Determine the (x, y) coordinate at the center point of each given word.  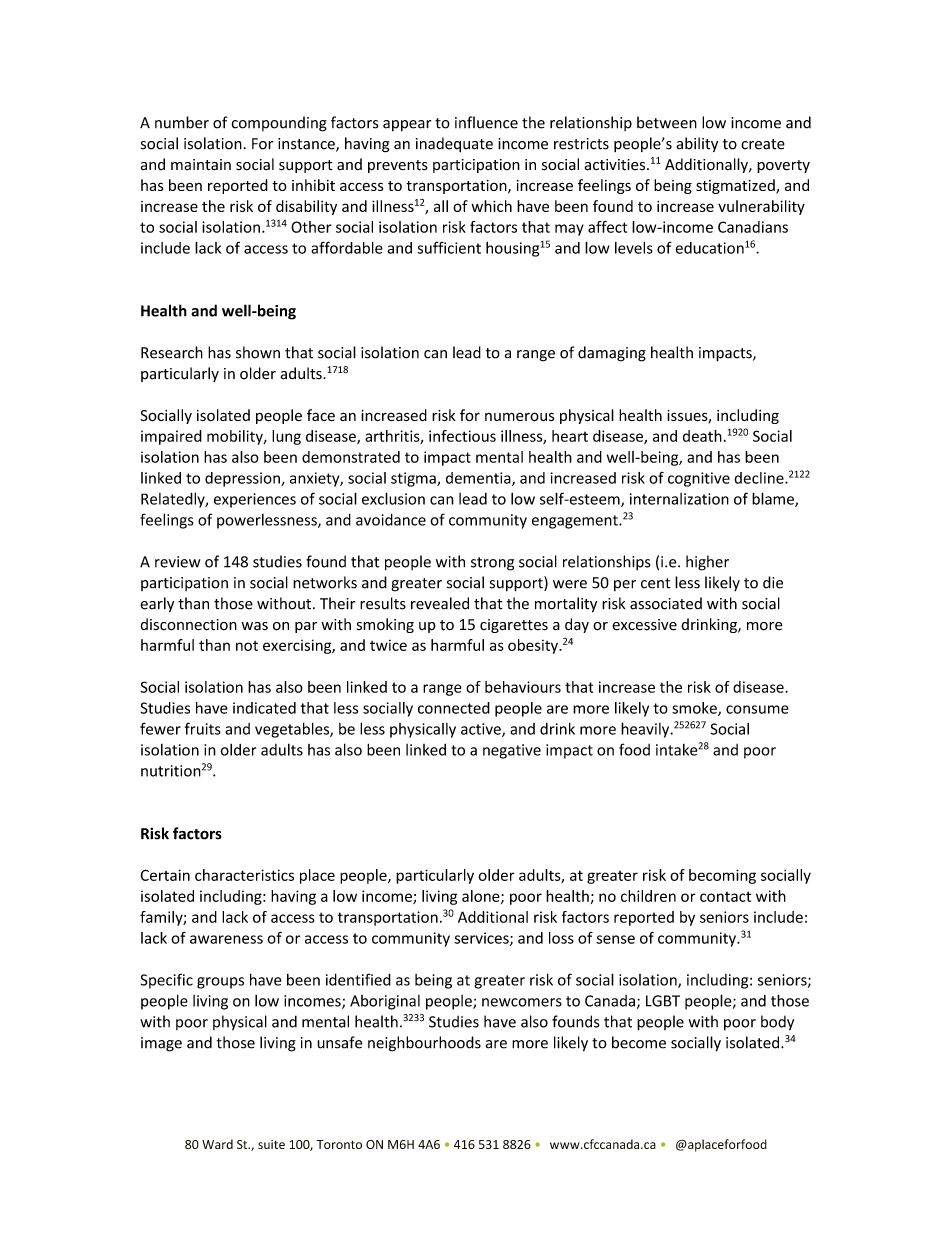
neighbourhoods (424, 1044)
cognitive (699, 479)
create (763, 144)
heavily (646, 730)
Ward (217, 1144)
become (639, 1042)
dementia (479, 479)
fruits (203, 728)
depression (243, 479)
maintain (201, 164)
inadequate (454, 144)
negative (512, 751)
